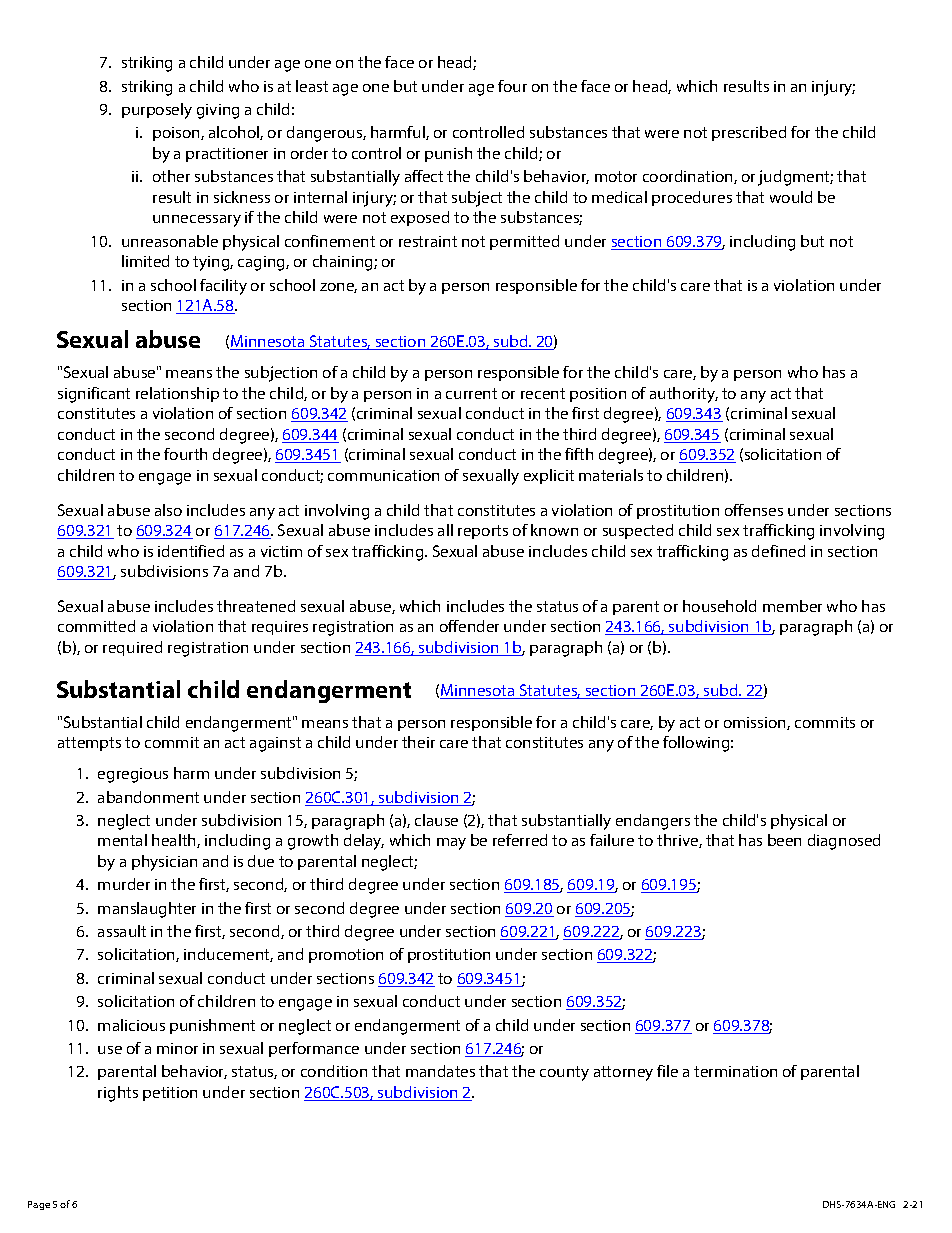 The image size is (952, 1233). I want to click on affect, so click(424, 176).
